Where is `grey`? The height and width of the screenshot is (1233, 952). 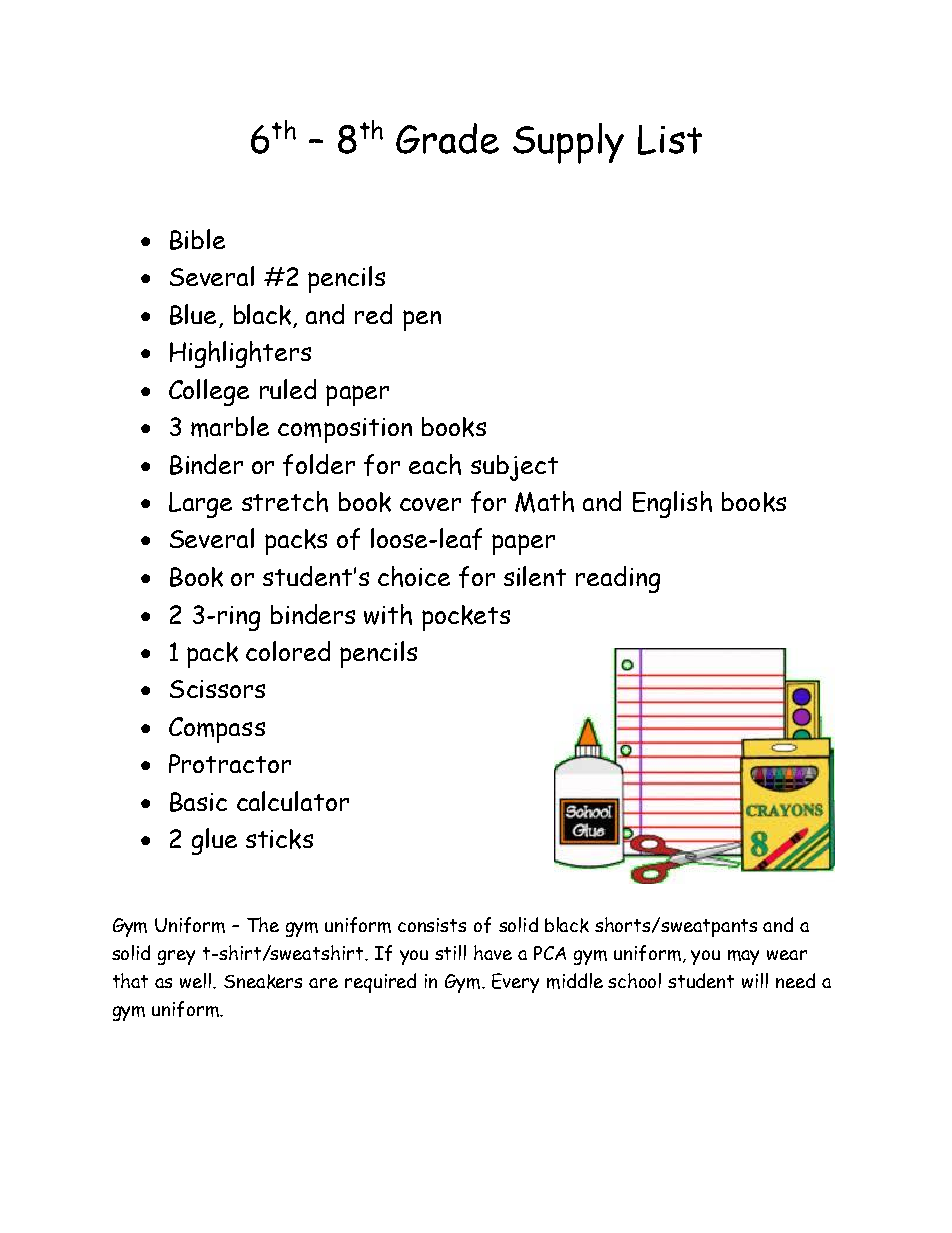
grey is located at coordinates (176, 957).
